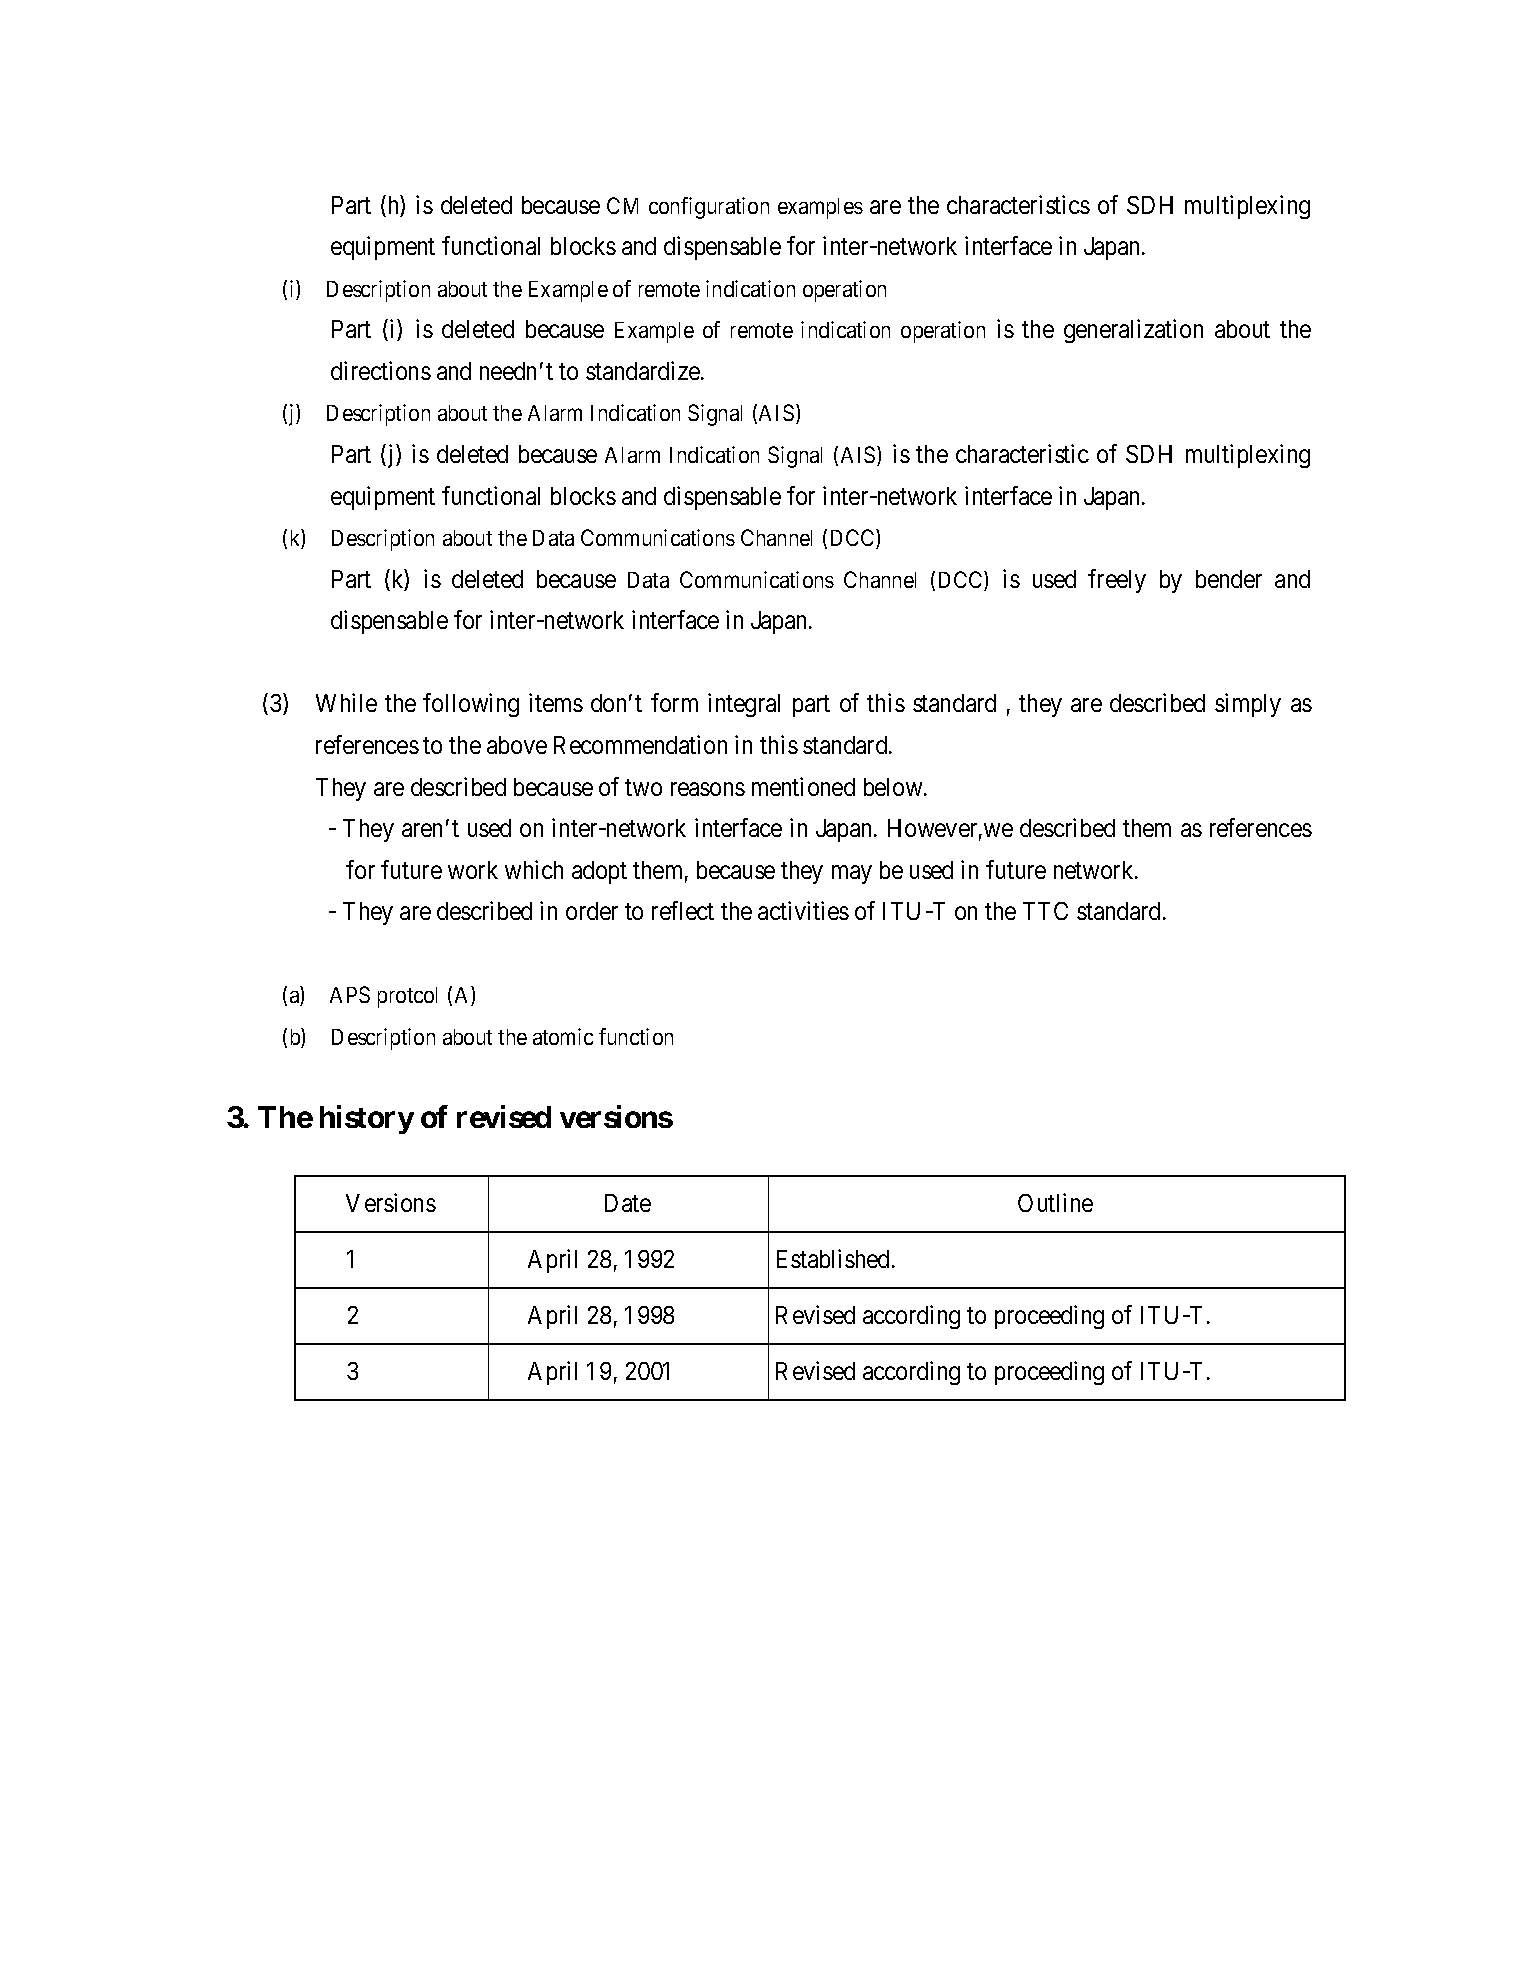 Image resolution: width=1537 pixels, height=1988 pixels. Describe the element at coordinates (1045, 911) in the screenshot. I see `TTC` at that location.
